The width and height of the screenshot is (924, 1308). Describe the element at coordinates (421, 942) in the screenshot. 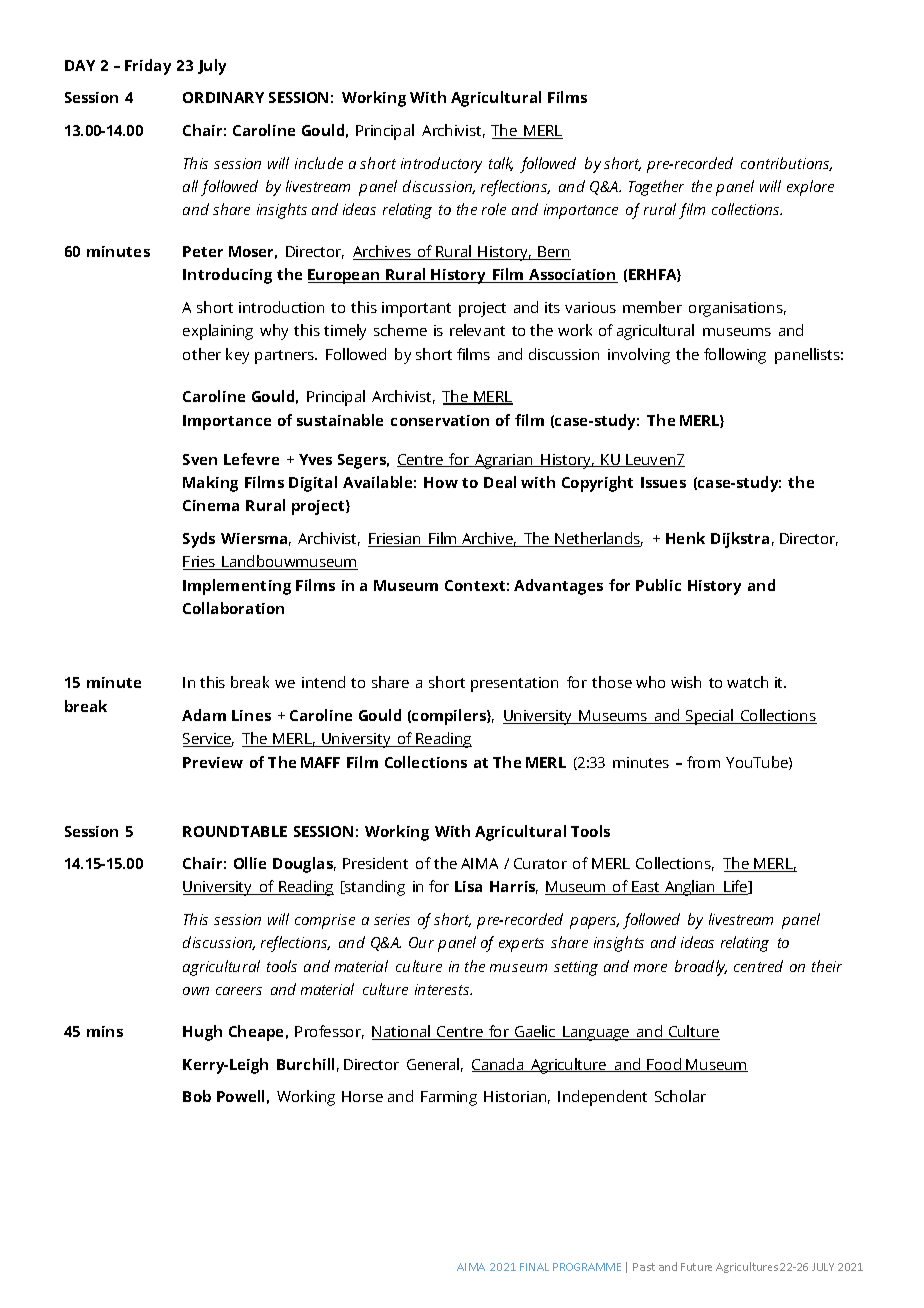

I see `Our` at that location.
